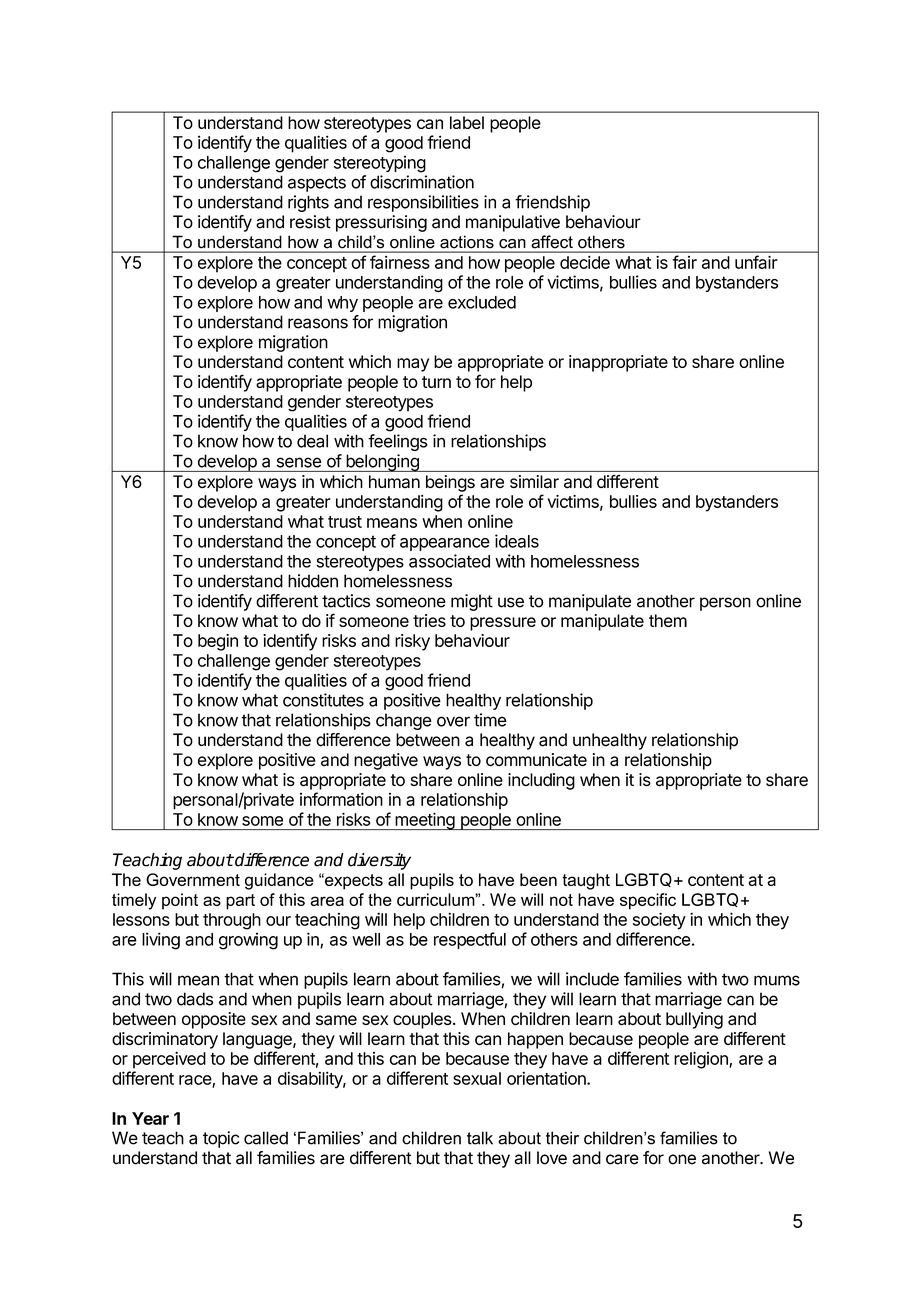 This screenshot has height=1308, width=924. What do you see at coordinates (317, 184) in the screenshot?
I see `aspects` at bounding box center [317, 184].
